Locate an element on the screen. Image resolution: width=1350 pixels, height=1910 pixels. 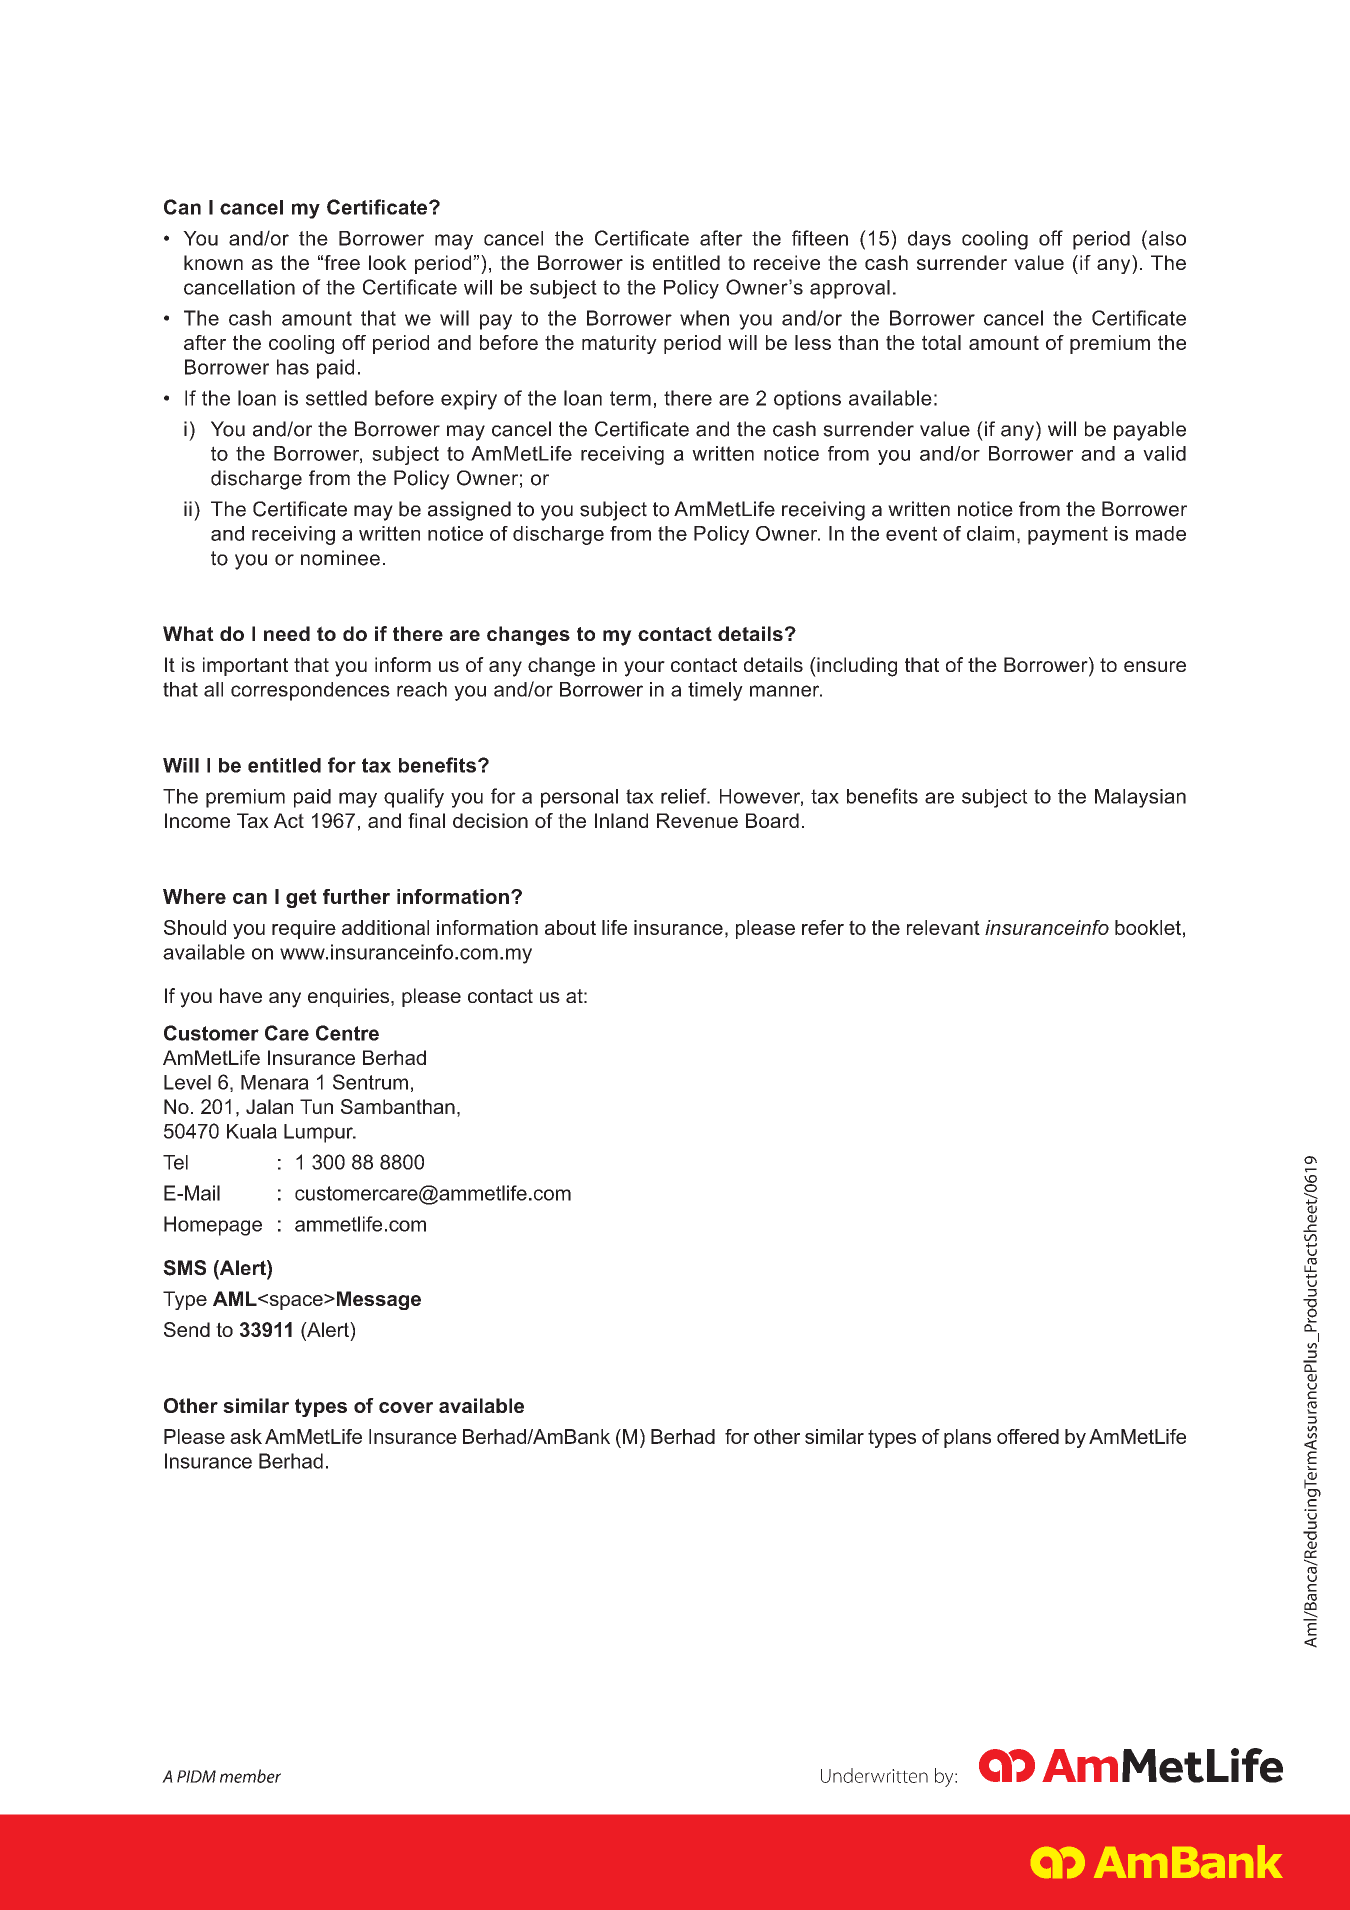
when is located at coordinates (704, 318).
